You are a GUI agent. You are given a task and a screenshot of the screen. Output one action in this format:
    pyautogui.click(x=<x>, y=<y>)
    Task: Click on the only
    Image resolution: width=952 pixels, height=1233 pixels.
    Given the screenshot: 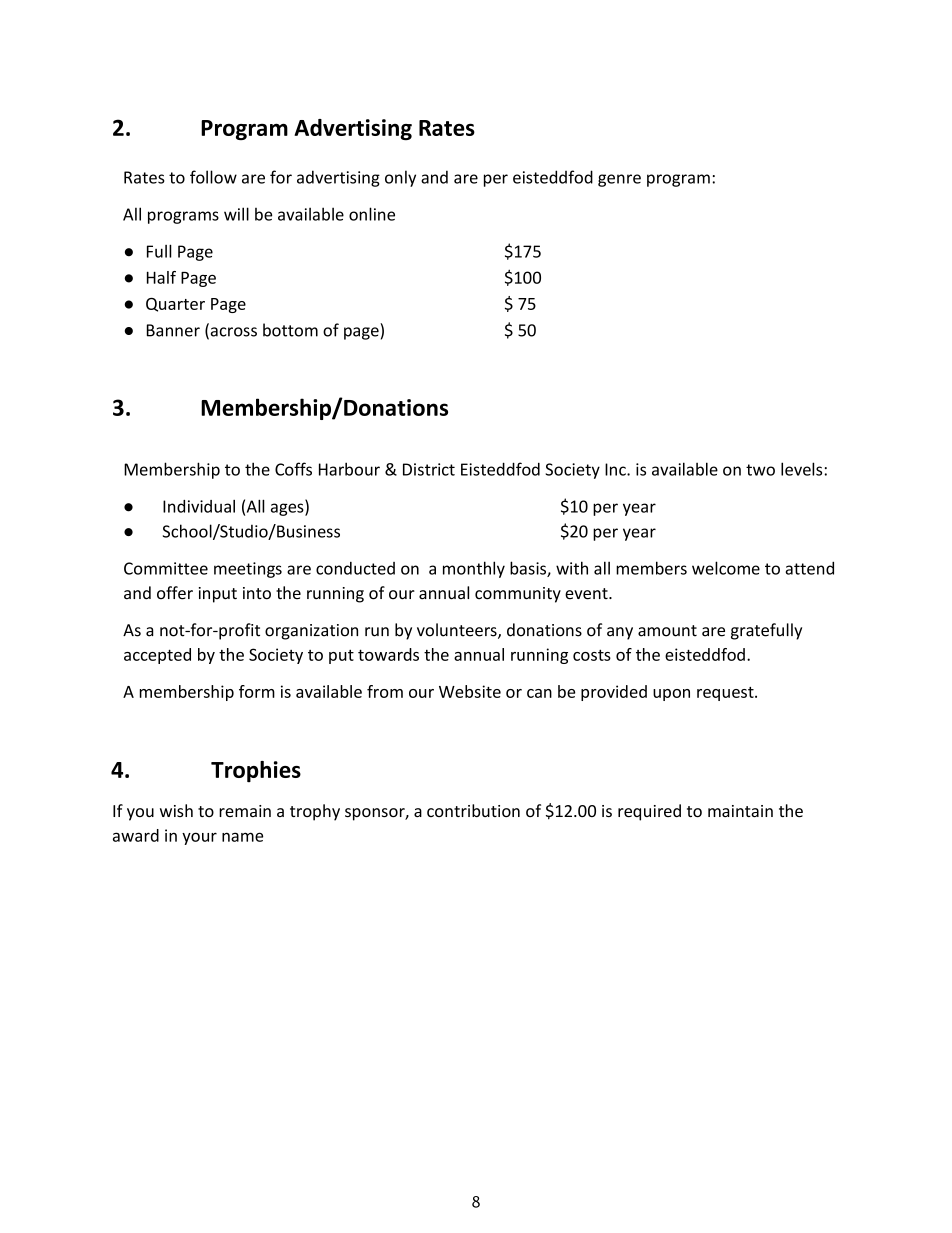 What is the action you would take?
    pyautogui.click(x=400, y=178)
